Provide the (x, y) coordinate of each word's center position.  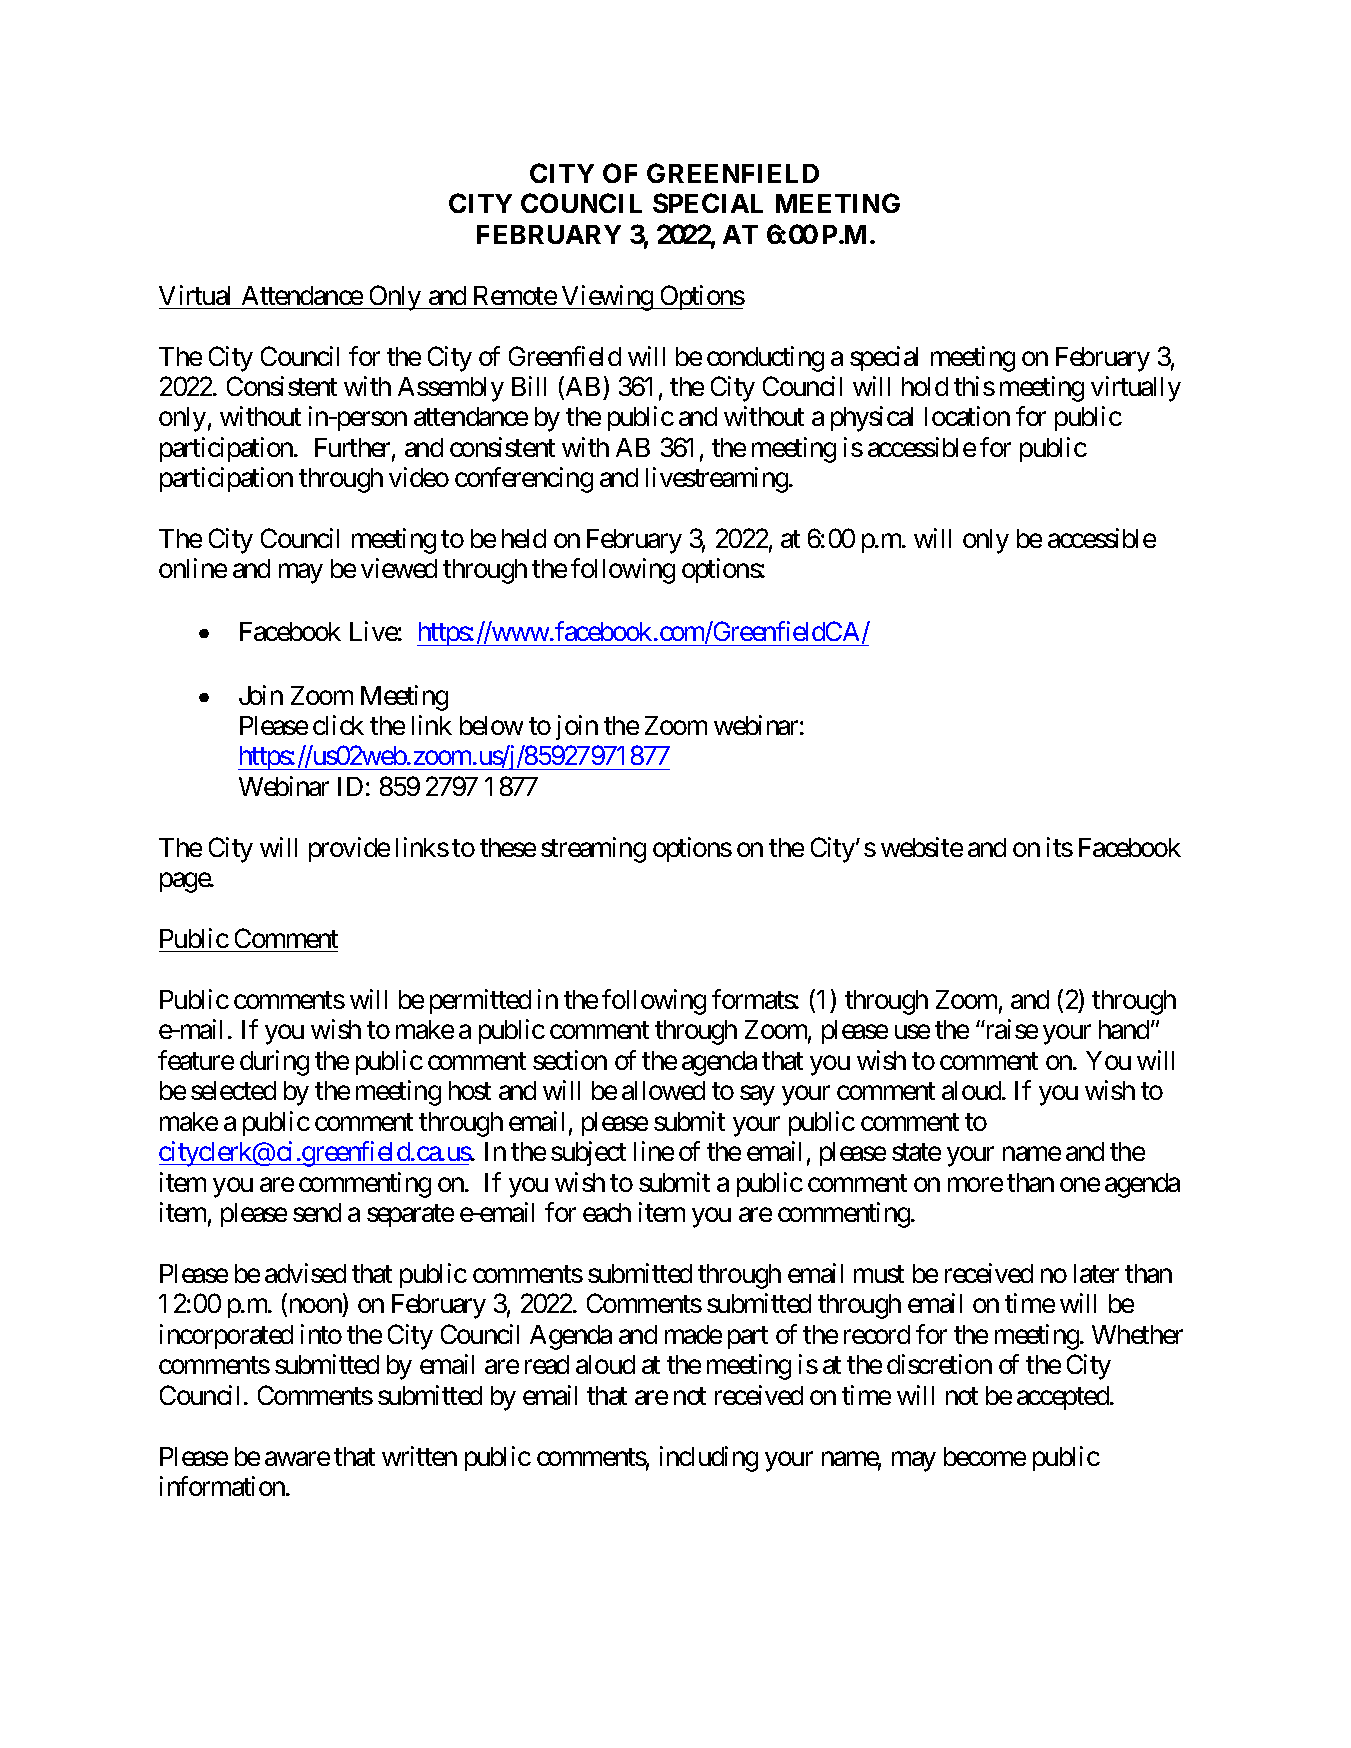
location (967, 416)
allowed (663, 1090)
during (274, 1063)
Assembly (451, 389)
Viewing (607, 298)
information (223, 1486)
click (338, 725)
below (491, 725)
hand (1124, 1029)
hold (925, 386)
